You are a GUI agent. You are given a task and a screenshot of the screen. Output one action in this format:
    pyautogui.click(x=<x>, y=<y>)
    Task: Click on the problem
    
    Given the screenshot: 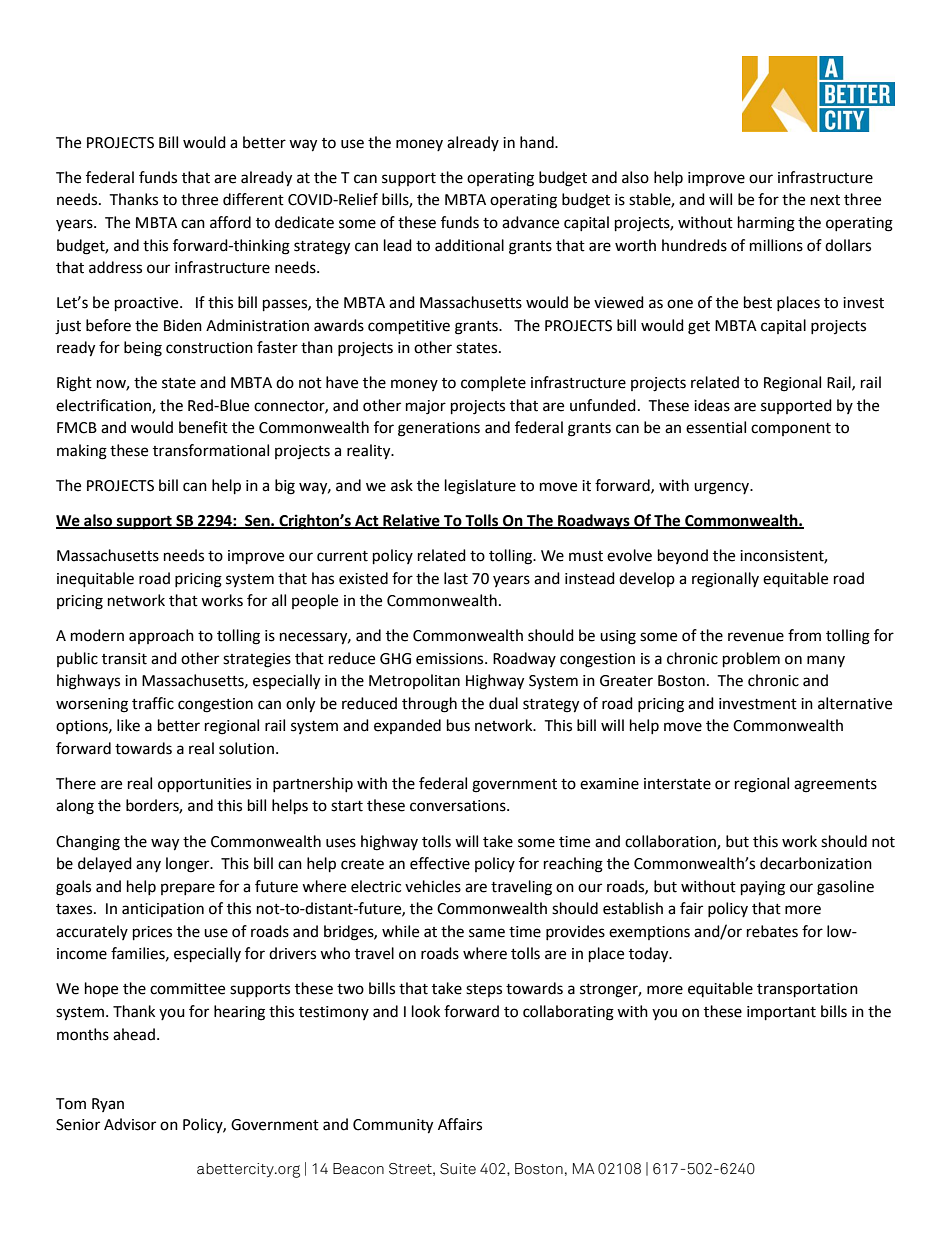 What is the action you would take?
    pyautogui.click(x=751, y=660)
